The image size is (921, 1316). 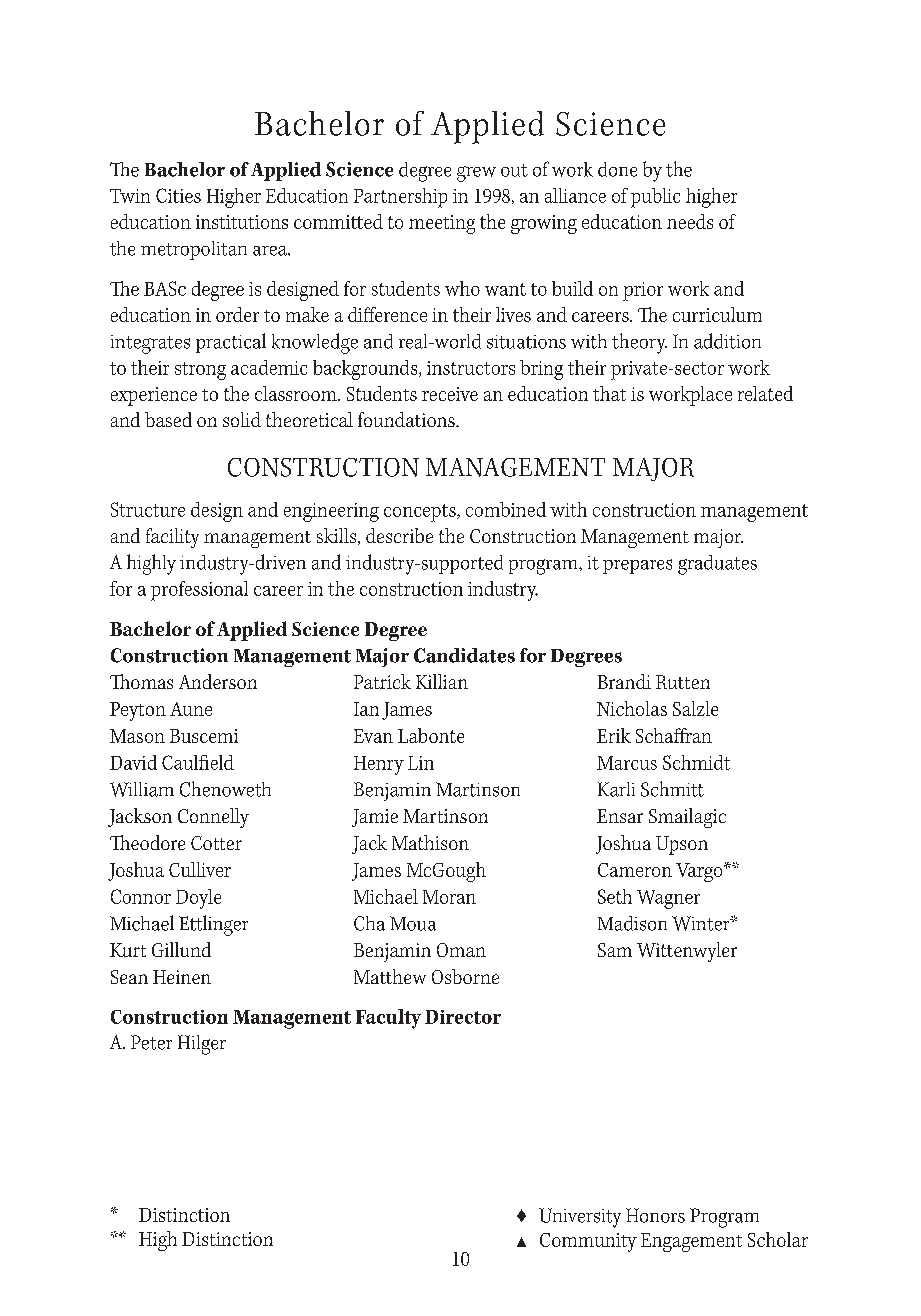 I want to click on University, so click(x=580, y=1218).
